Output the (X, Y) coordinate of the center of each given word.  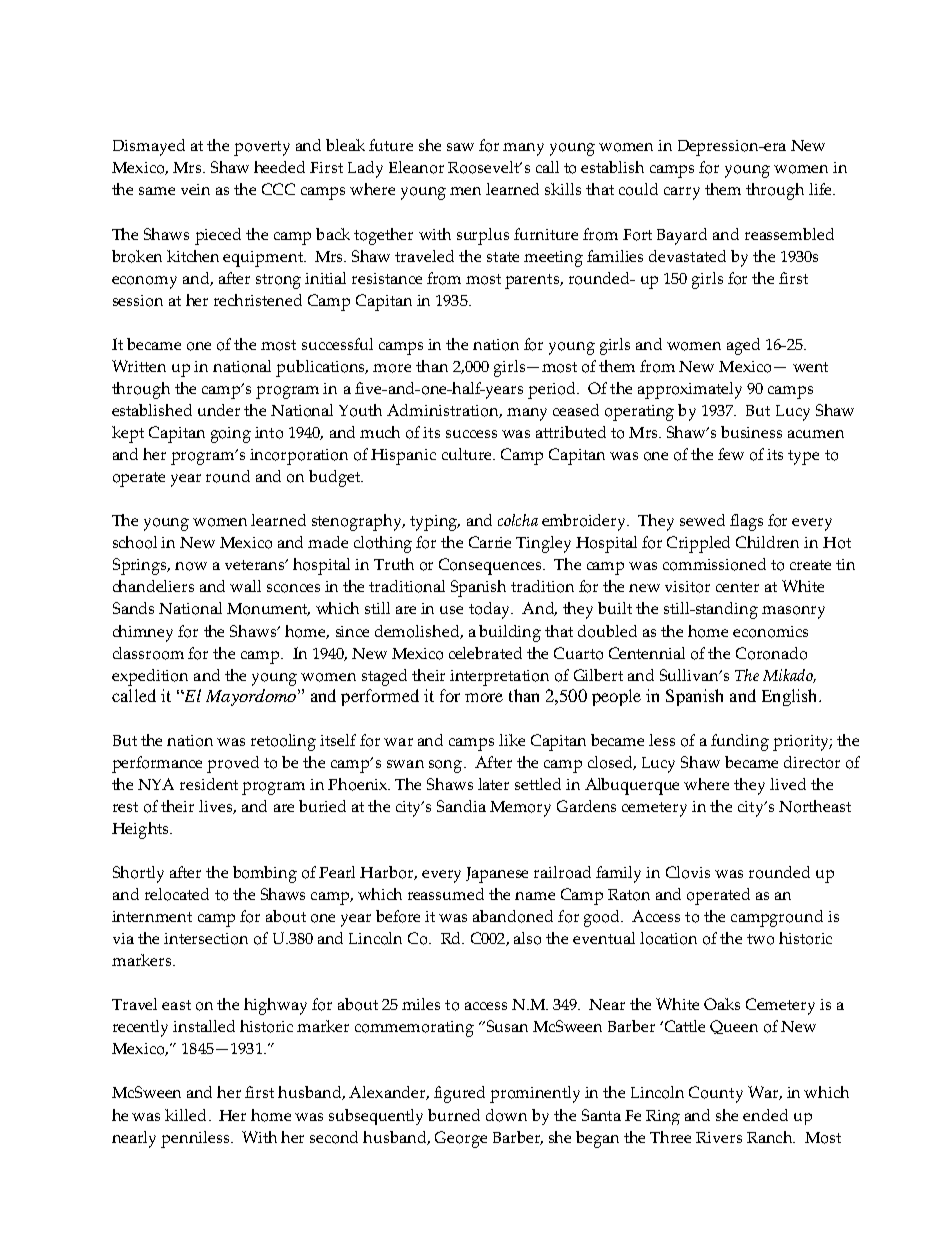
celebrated (485, 653)
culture (468, 454)
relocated (177, 894)
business (751, 432)
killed (185, 1115)
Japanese (497, 875)
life (821, 189)
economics (770, 632)
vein (195, 189)
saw (460, 147)
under (219, 410)
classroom (148, 653)
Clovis (688, 872)
